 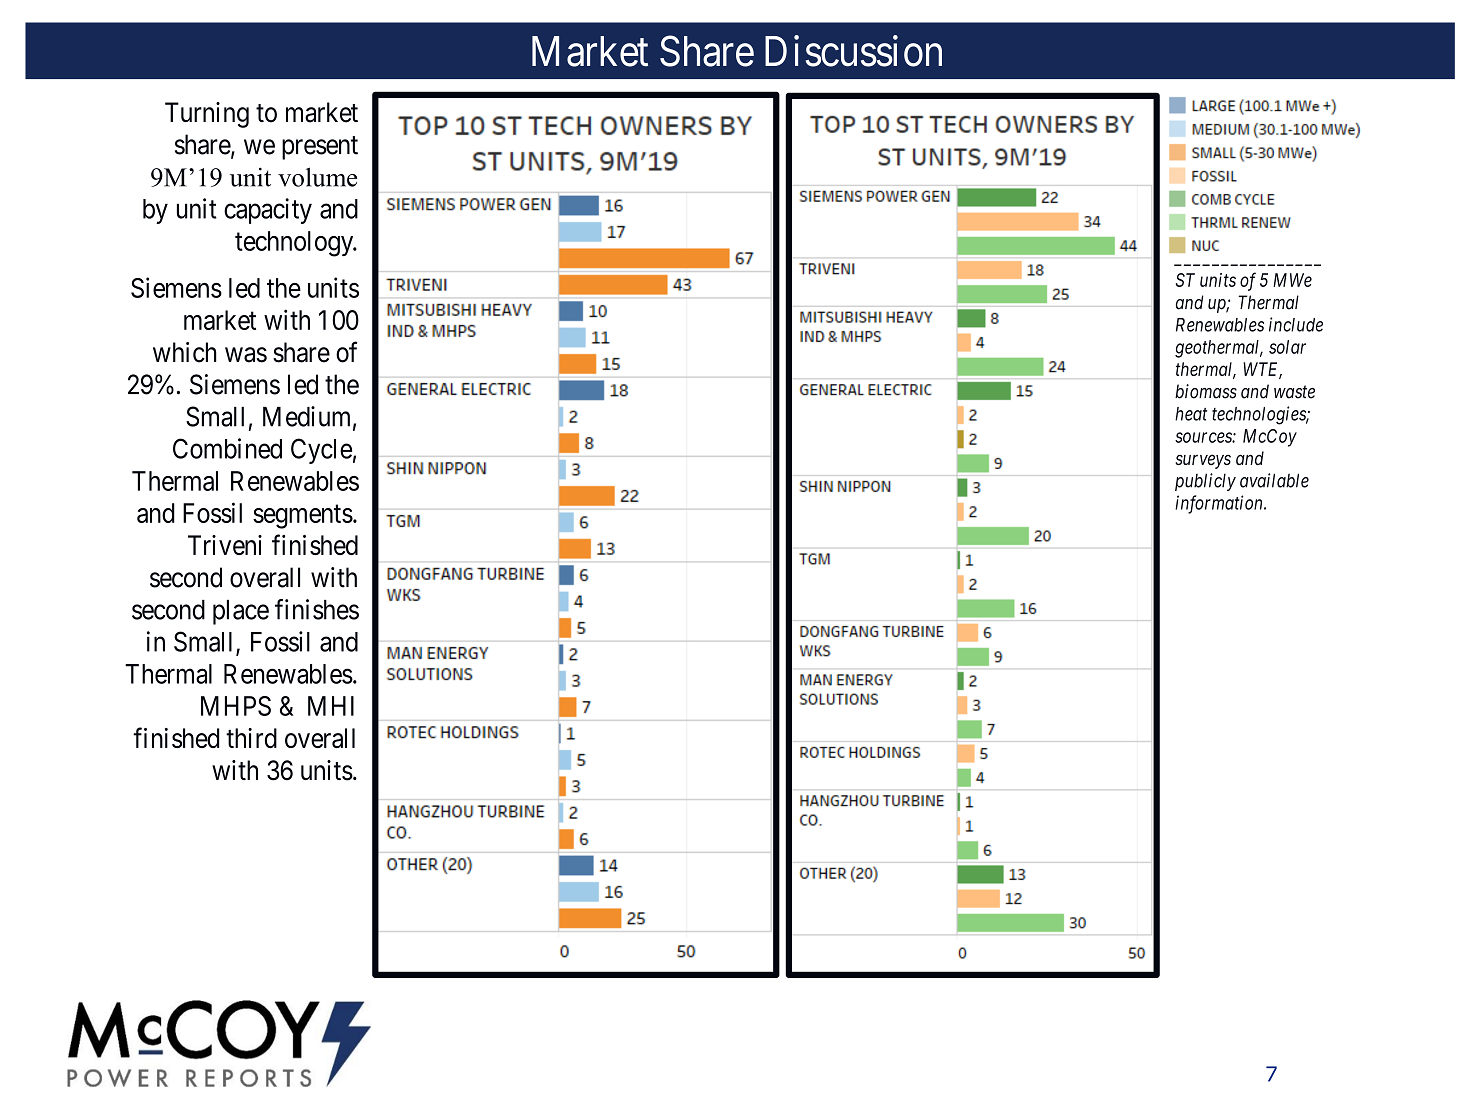 What do you see at coordinates (295, 244) in the screenshot?
I see `technology` at bounding box center [295, 244].
